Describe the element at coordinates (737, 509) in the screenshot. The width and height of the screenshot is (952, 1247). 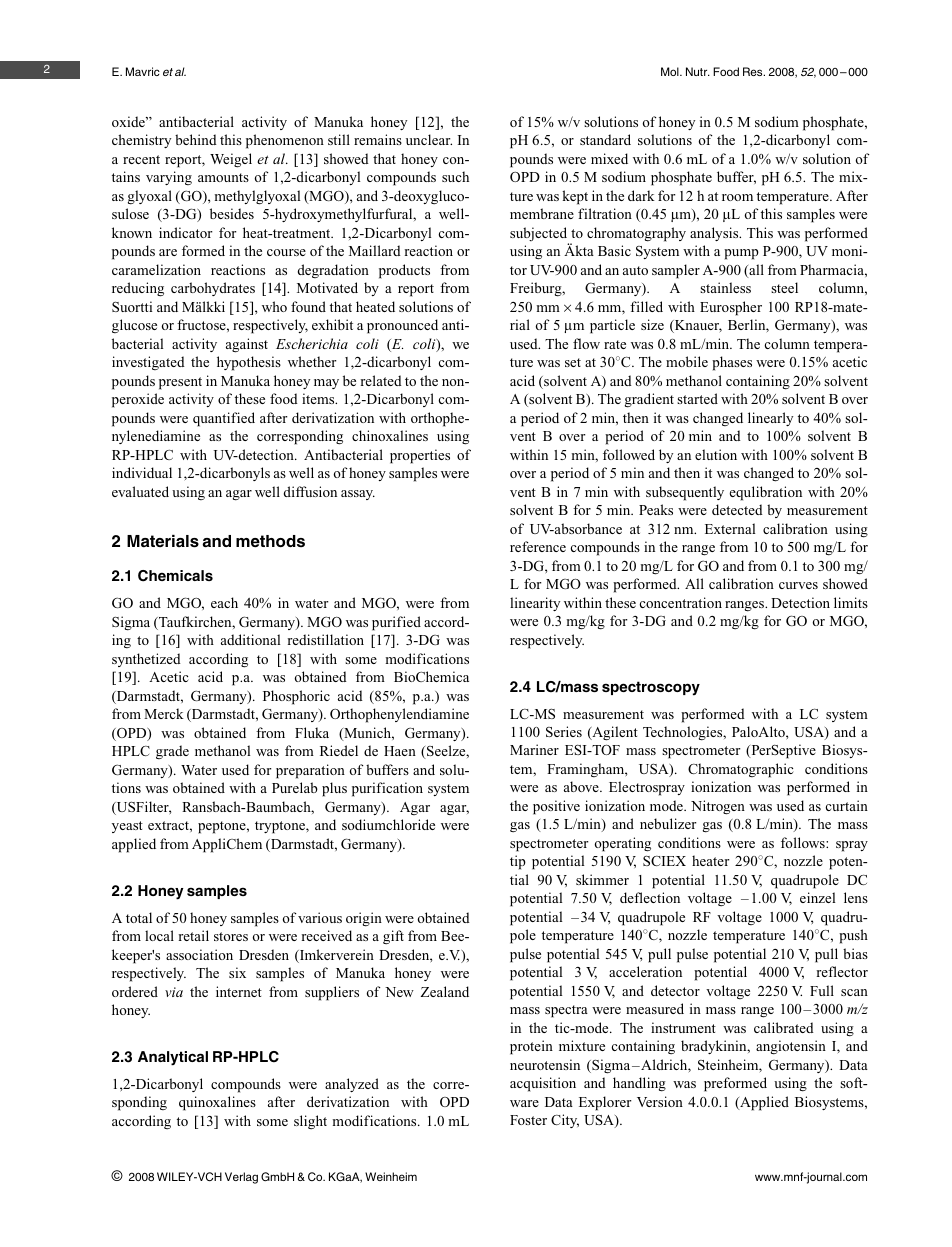
I see `detected` at that location.
